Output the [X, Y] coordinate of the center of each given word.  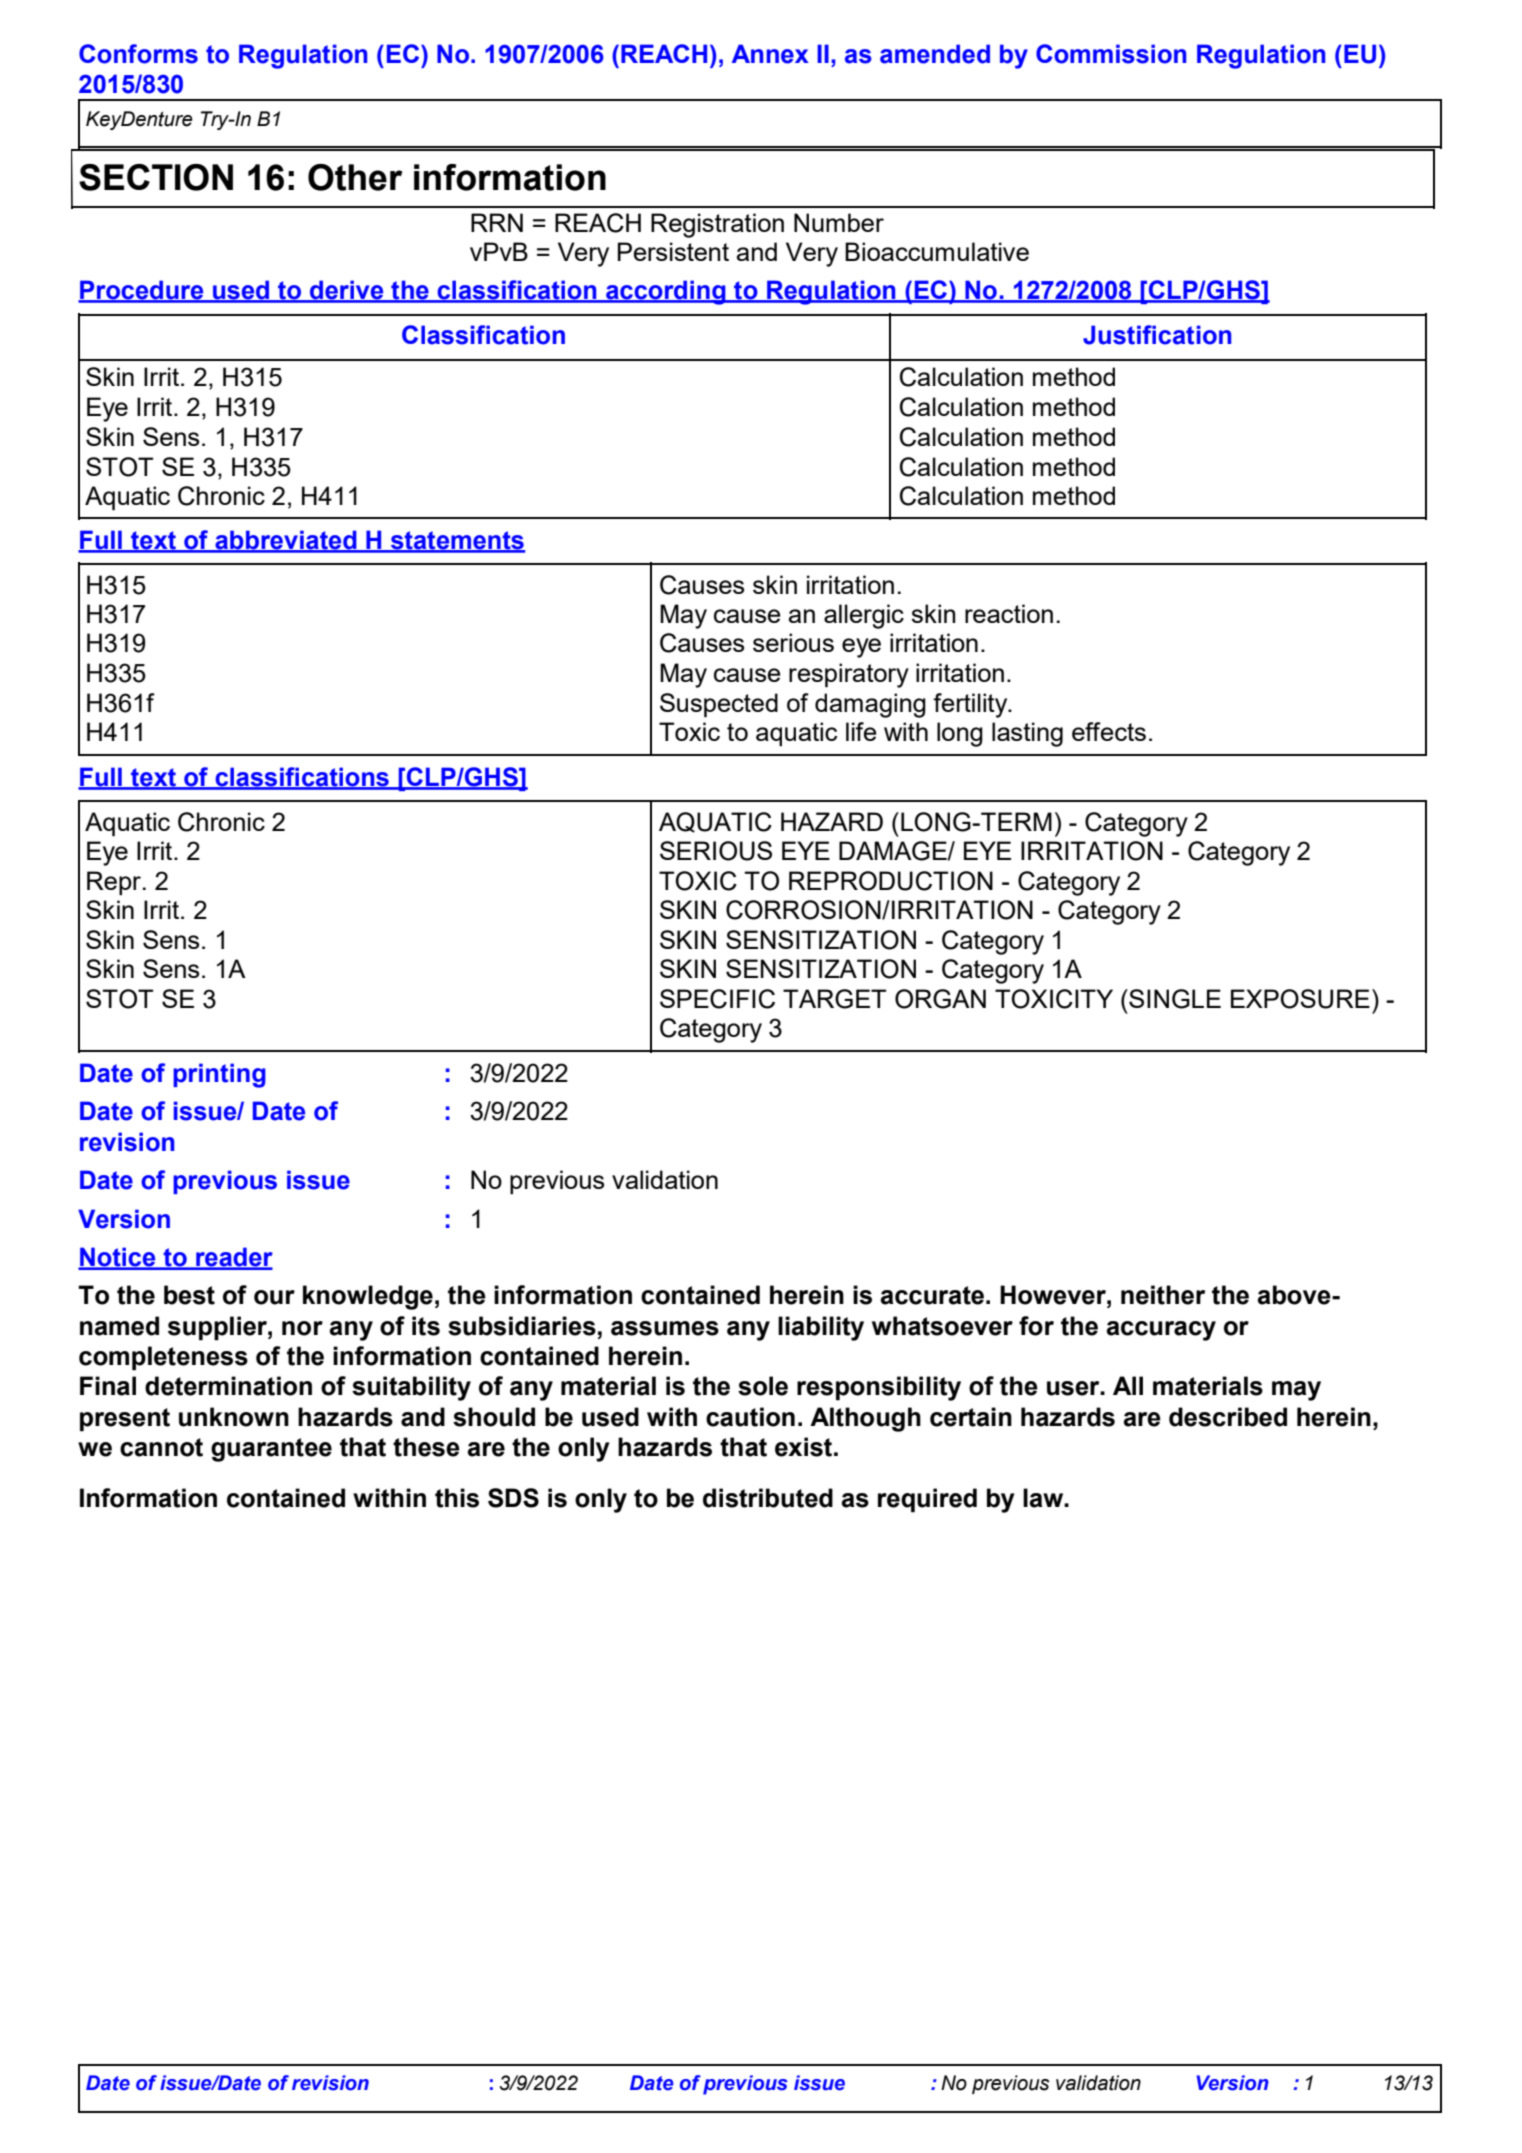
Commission [1111, 54]
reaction [1009, 613]
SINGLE [1174, 999]
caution [750, 1417]
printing [219, 1075]
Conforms [138, 54]
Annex [770, 54]
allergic [864, 616]
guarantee [271, 1450]
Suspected [719, 705]
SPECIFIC [717, 999]
